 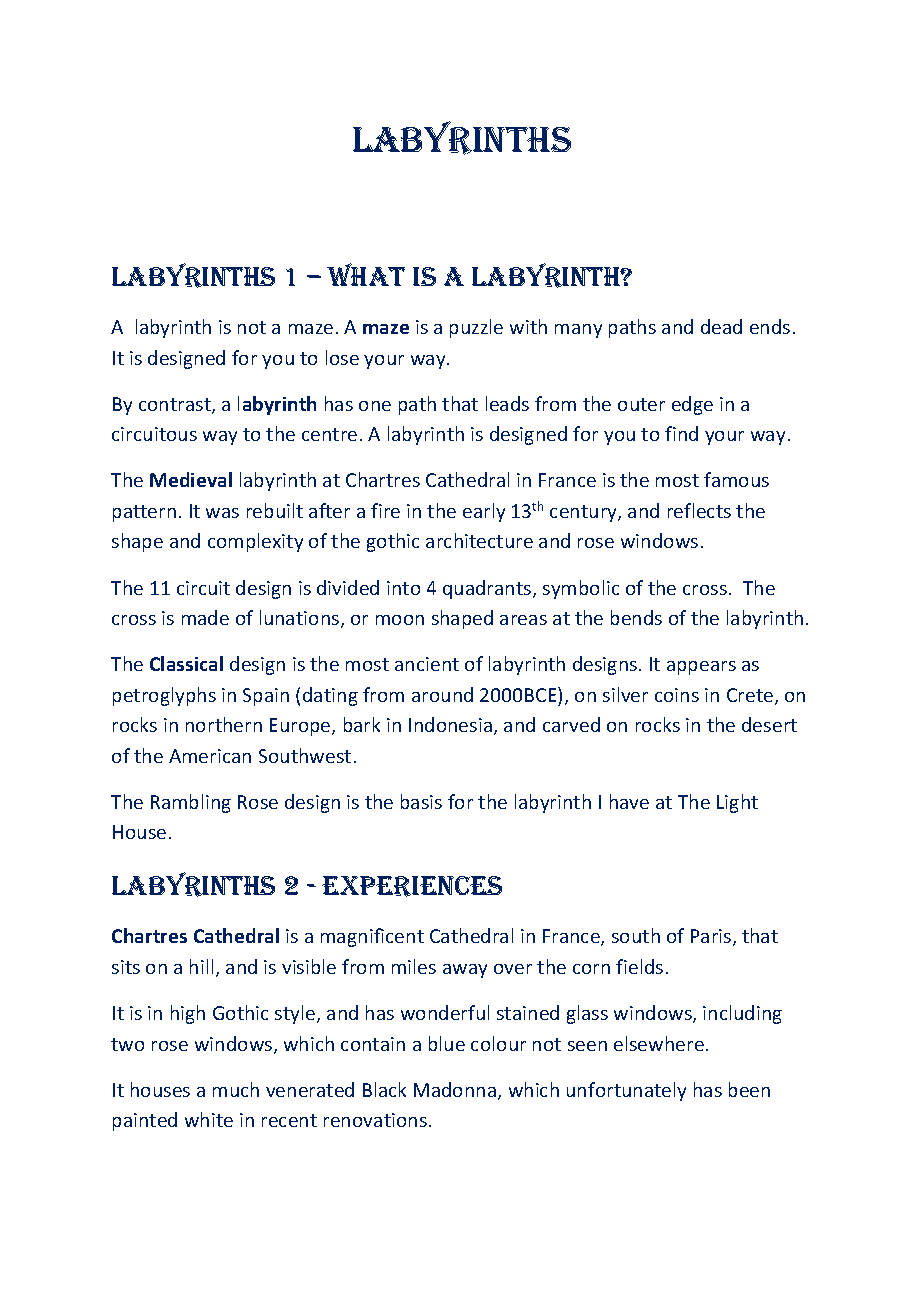 I want to click on hill, so click(x=201, y=966).
